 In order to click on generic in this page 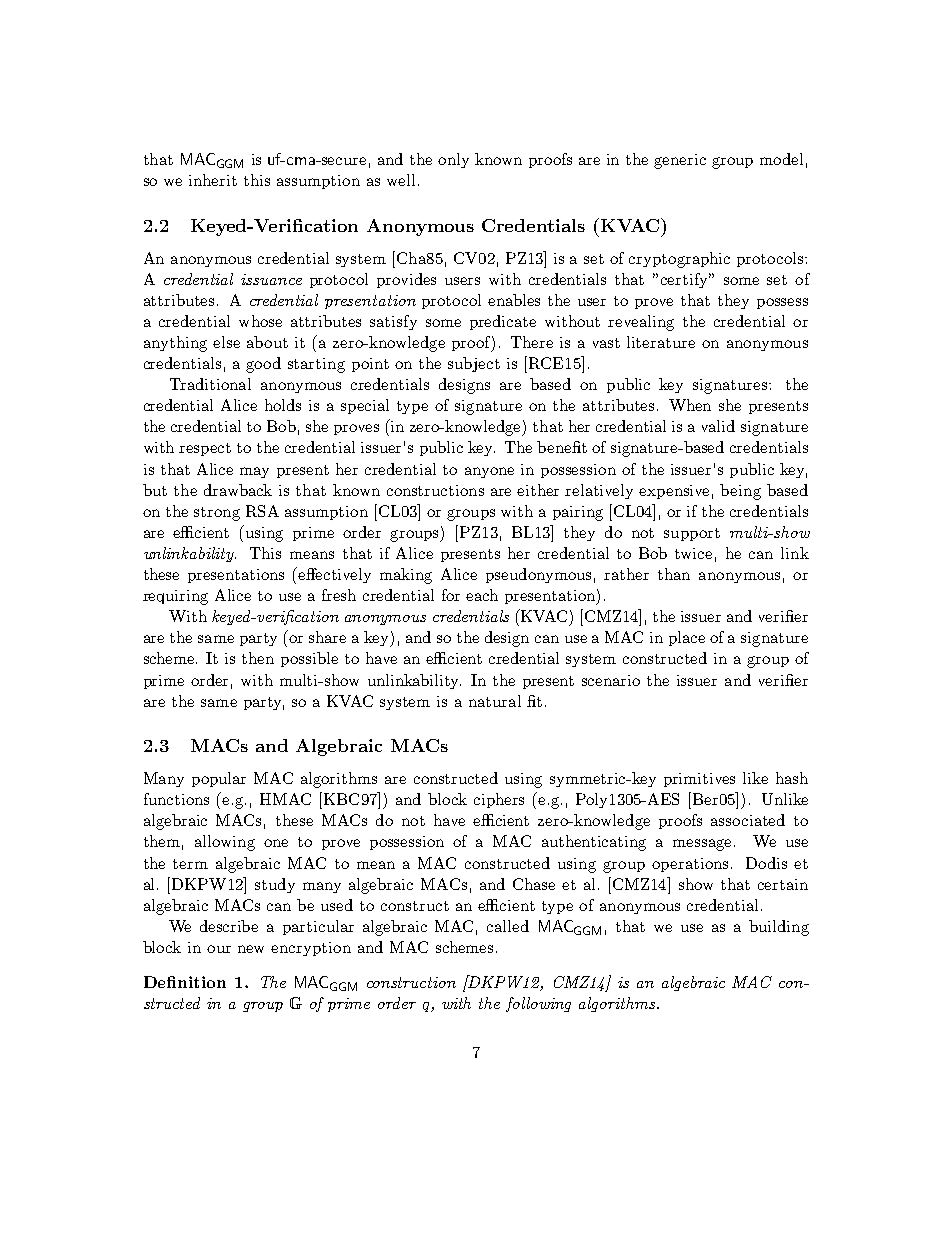, I will do `click(680, 161)`.
